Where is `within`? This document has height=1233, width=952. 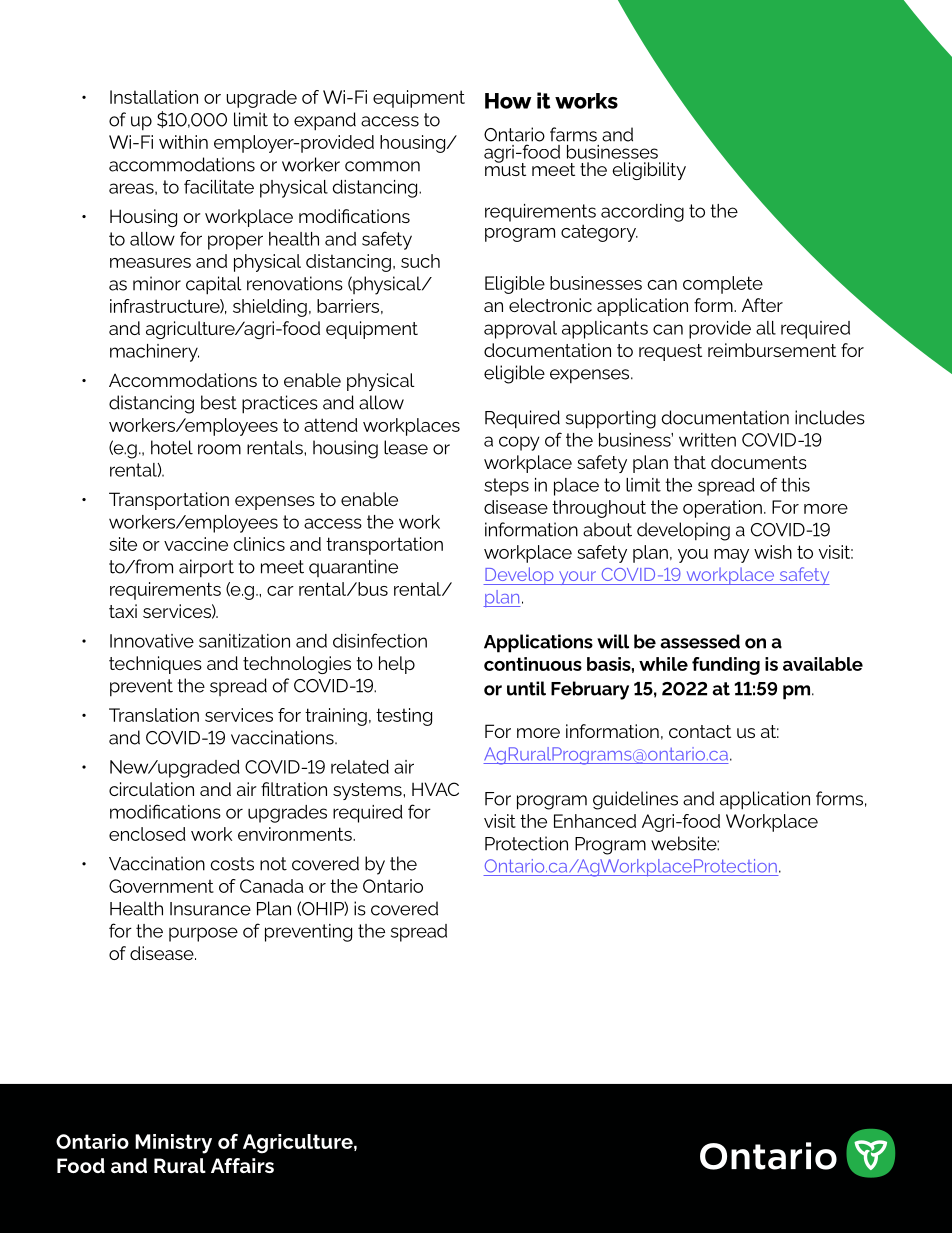
within is located at coordinates (183, 142).
